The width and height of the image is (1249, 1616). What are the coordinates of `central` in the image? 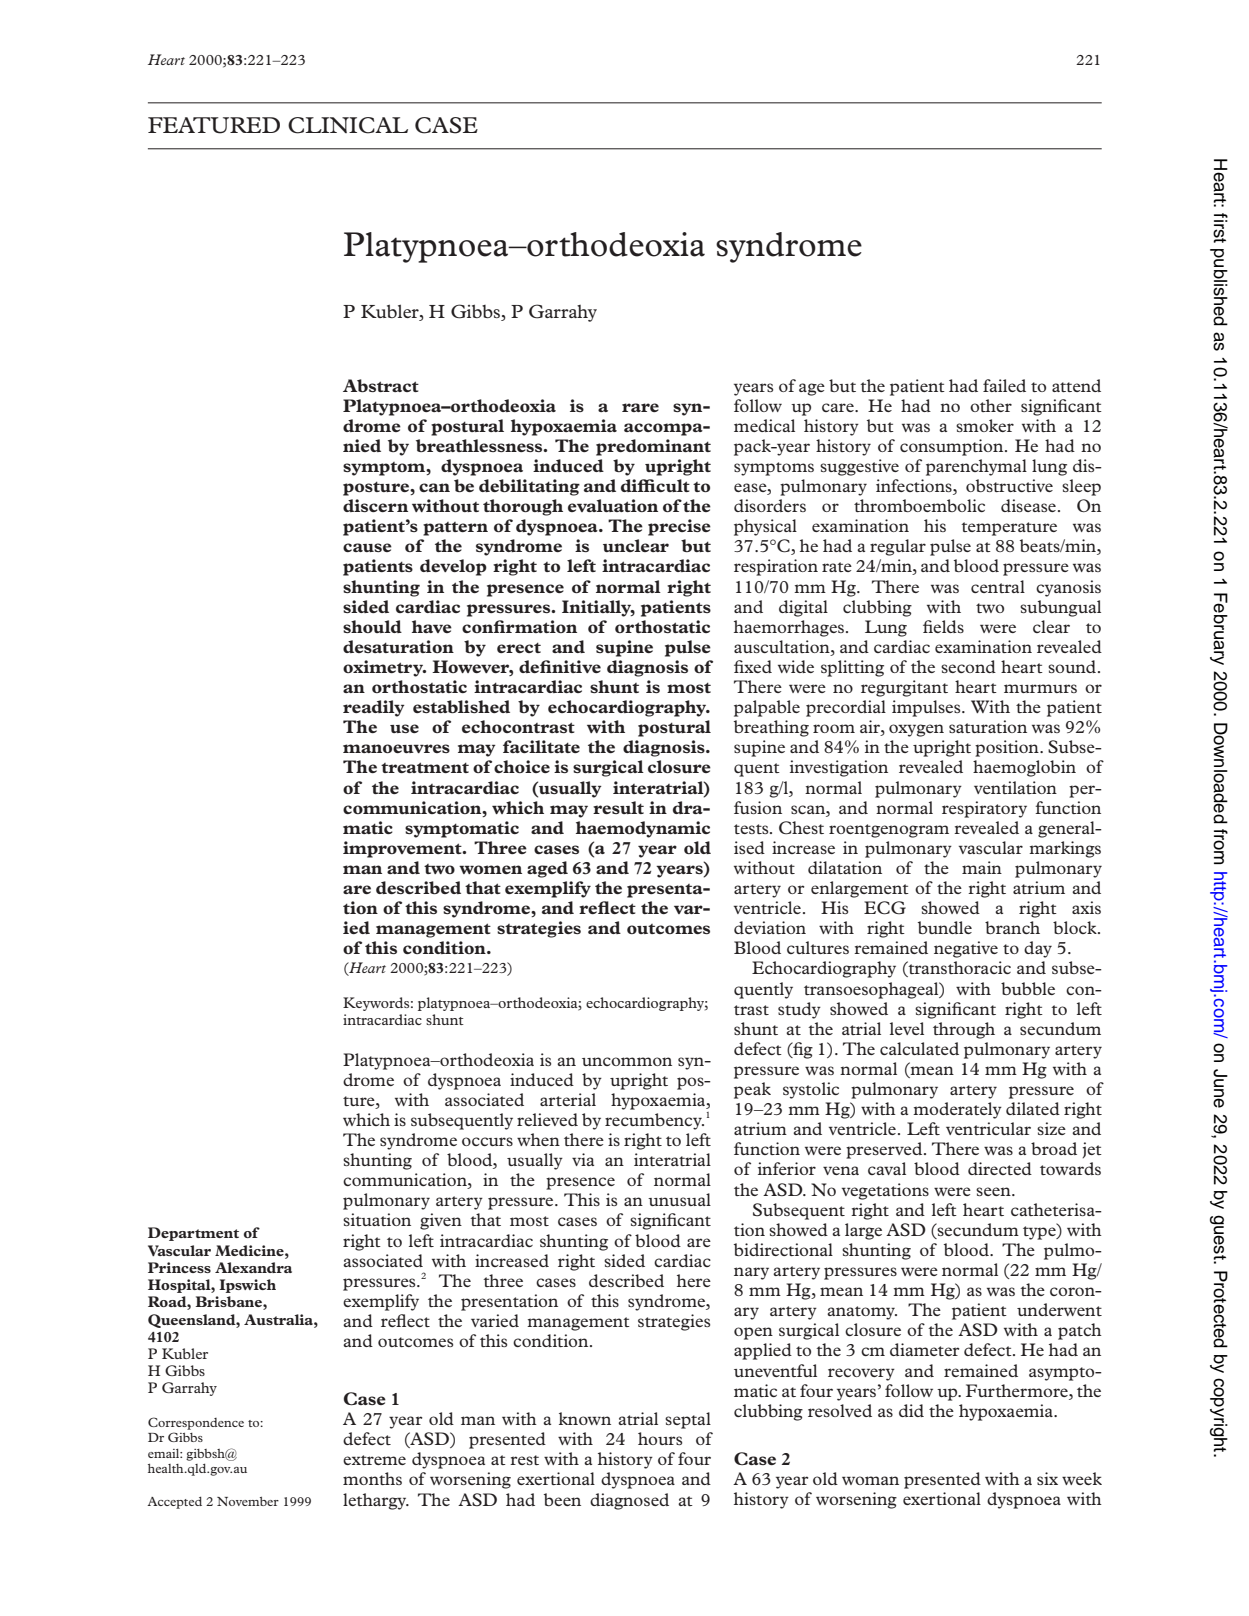 It's located at (998, 586).
